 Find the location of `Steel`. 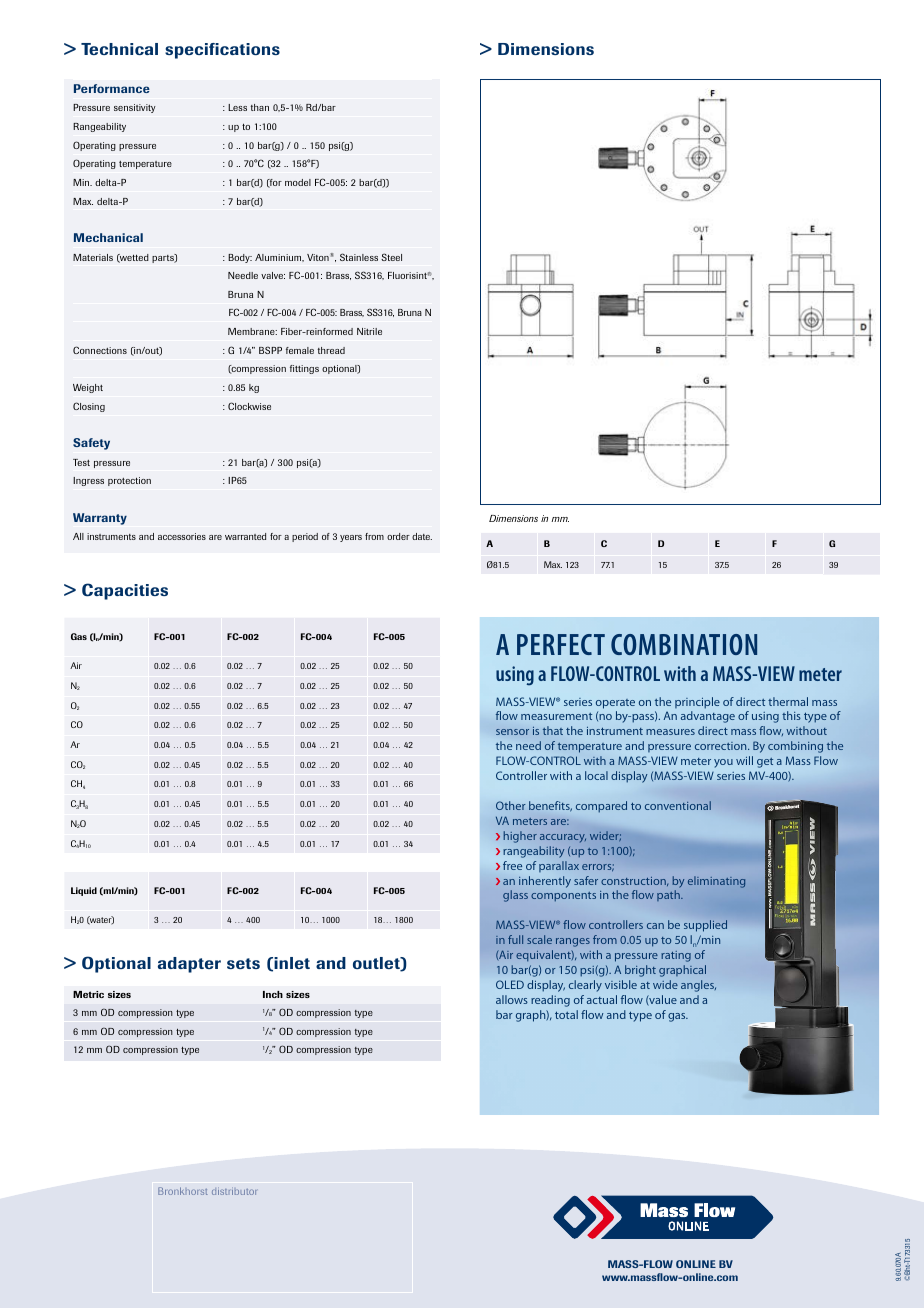

Steel is located at coordinates (391, 257).
